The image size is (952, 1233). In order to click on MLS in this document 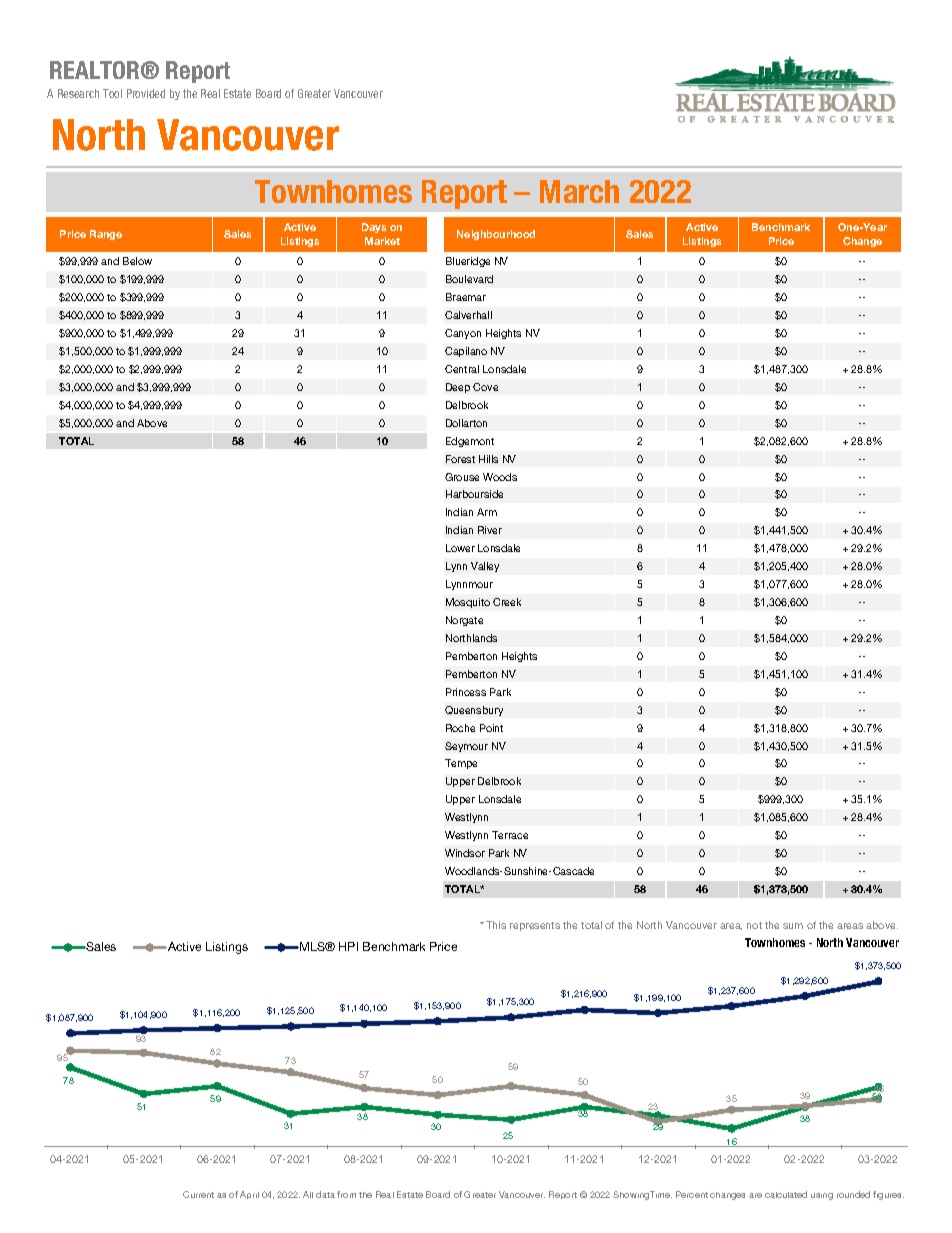, I will do `click(313, 946)`.
